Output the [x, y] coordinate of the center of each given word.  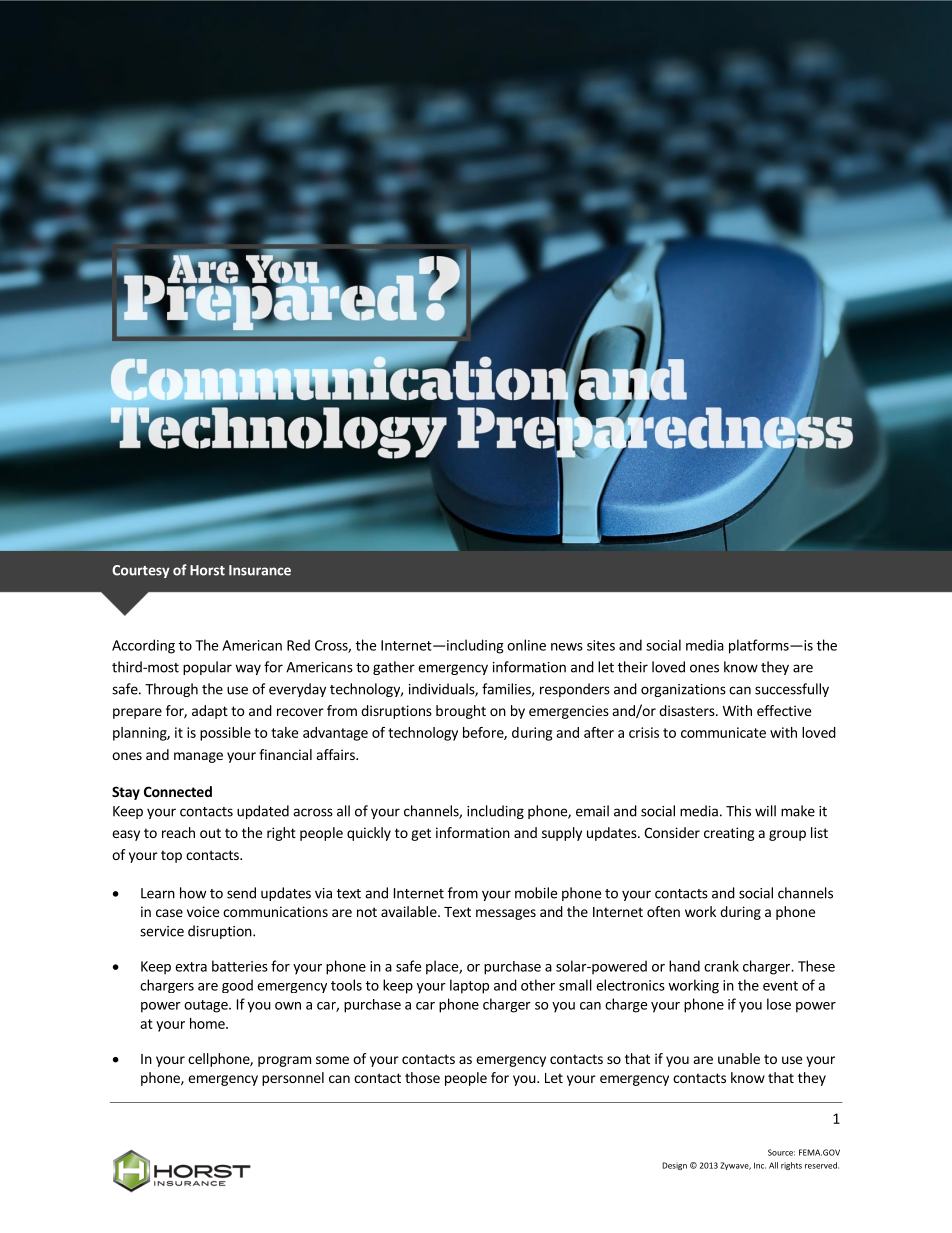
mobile [536, 893]
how [193, 893]
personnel [293, 1079]
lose [779, 1004]
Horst [207, 570]
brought [461, 712]
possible [225, 734]
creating [729, 834]
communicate [723, 732]
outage [207, 1006]
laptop [469, 986]
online [526, 645]
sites [601, 645]
